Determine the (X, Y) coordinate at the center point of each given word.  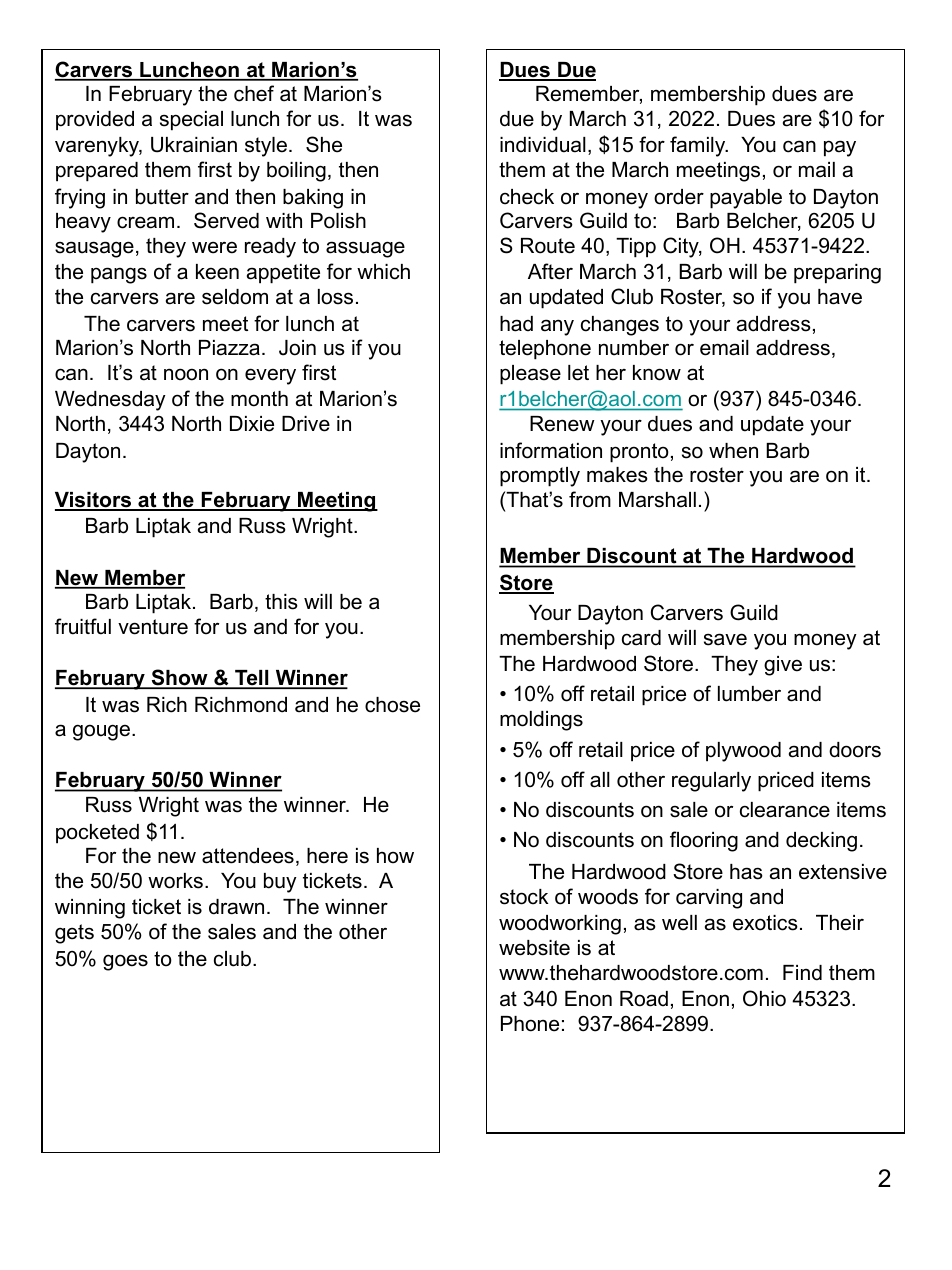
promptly (540, 477)
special (191, 121)
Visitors (94, 501)
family (699, 146)
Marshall (657, 500)
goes (125, 962)
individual (543, 145)
